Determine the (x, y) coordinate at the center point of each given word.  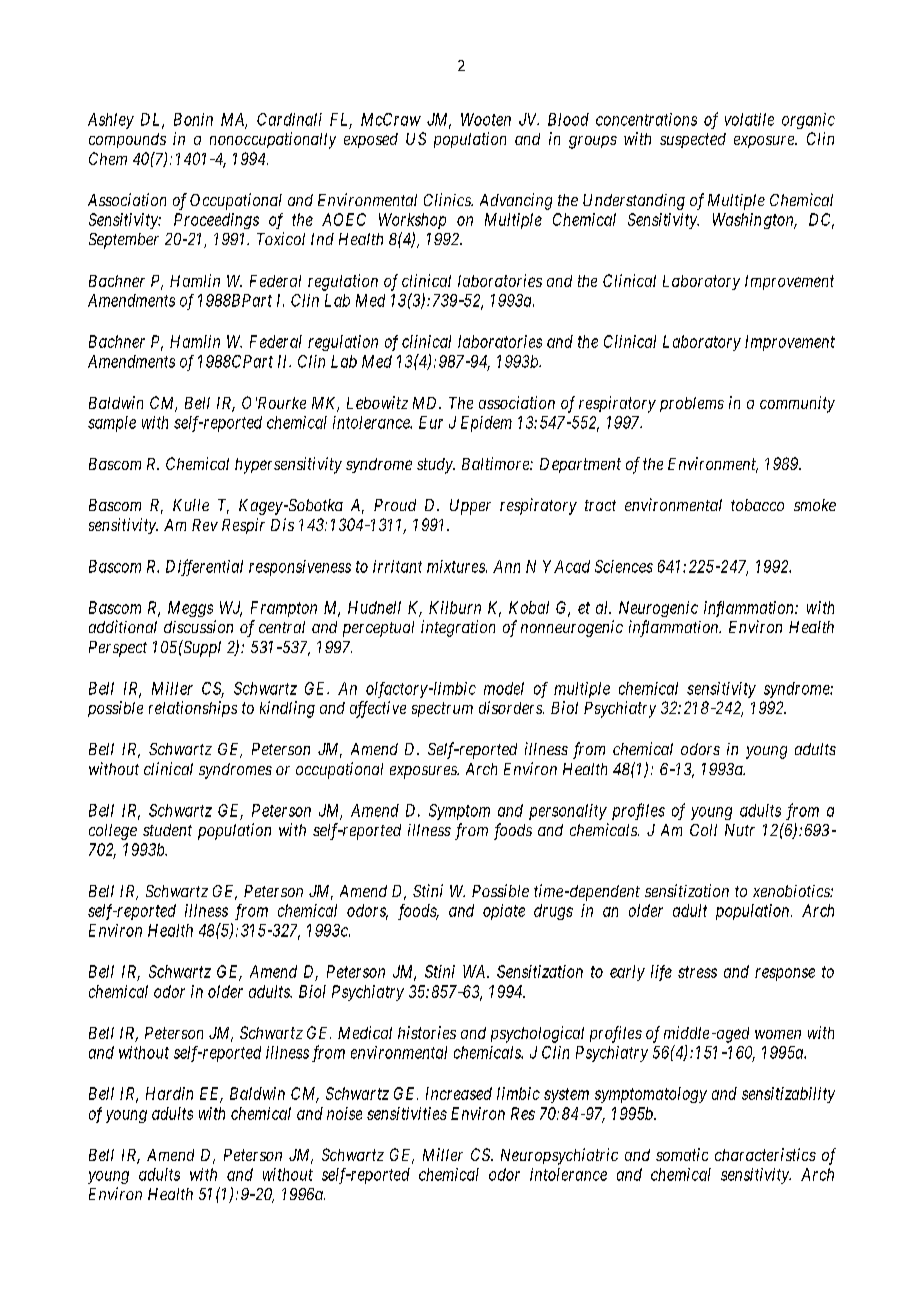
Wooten (486, 119)
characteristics (765, 1154)
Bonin (193, 119)
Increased (459, 1093)
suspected (693, 140)
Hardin (169, 1093)
